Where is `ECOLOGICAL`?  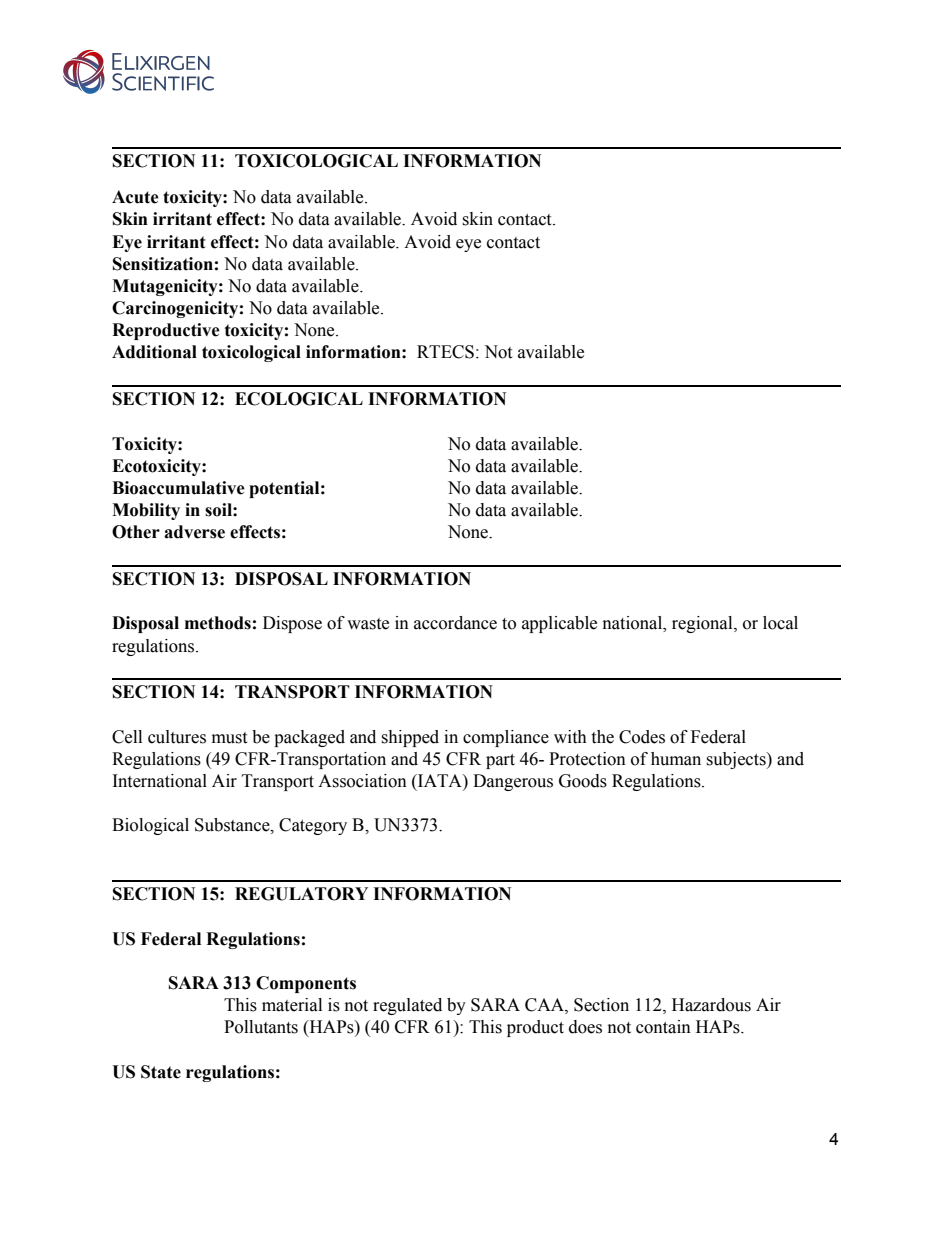 ECOLOGICAL is located at coordinates (299, 399).
